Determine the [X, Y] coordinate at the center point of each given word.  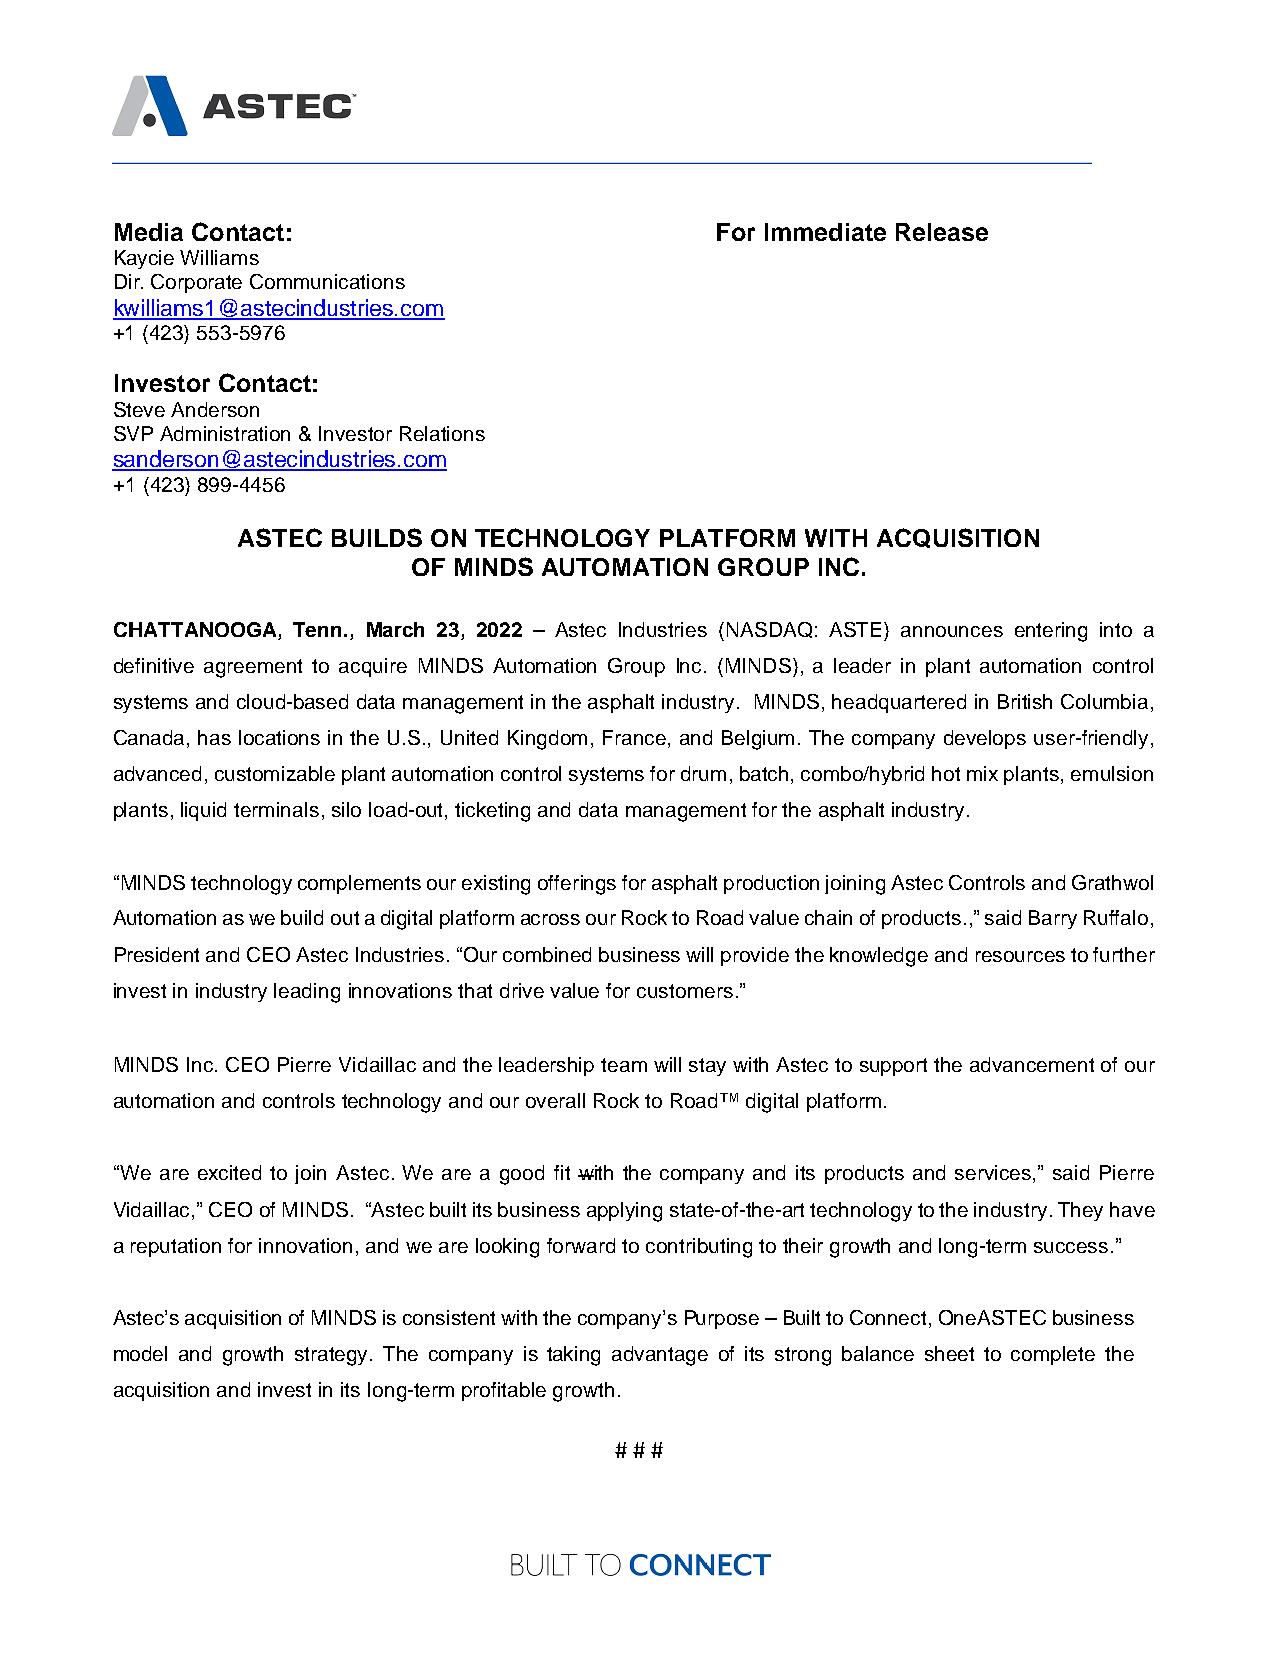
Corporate [196, 283]
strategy [333, 1356]
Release [942, 232]
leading [307, 993]
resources [1020, 956]
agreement [253, 668]
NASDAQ [769, 630]
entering [1051, 632]
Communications [327, 281]
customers [685, 991]
